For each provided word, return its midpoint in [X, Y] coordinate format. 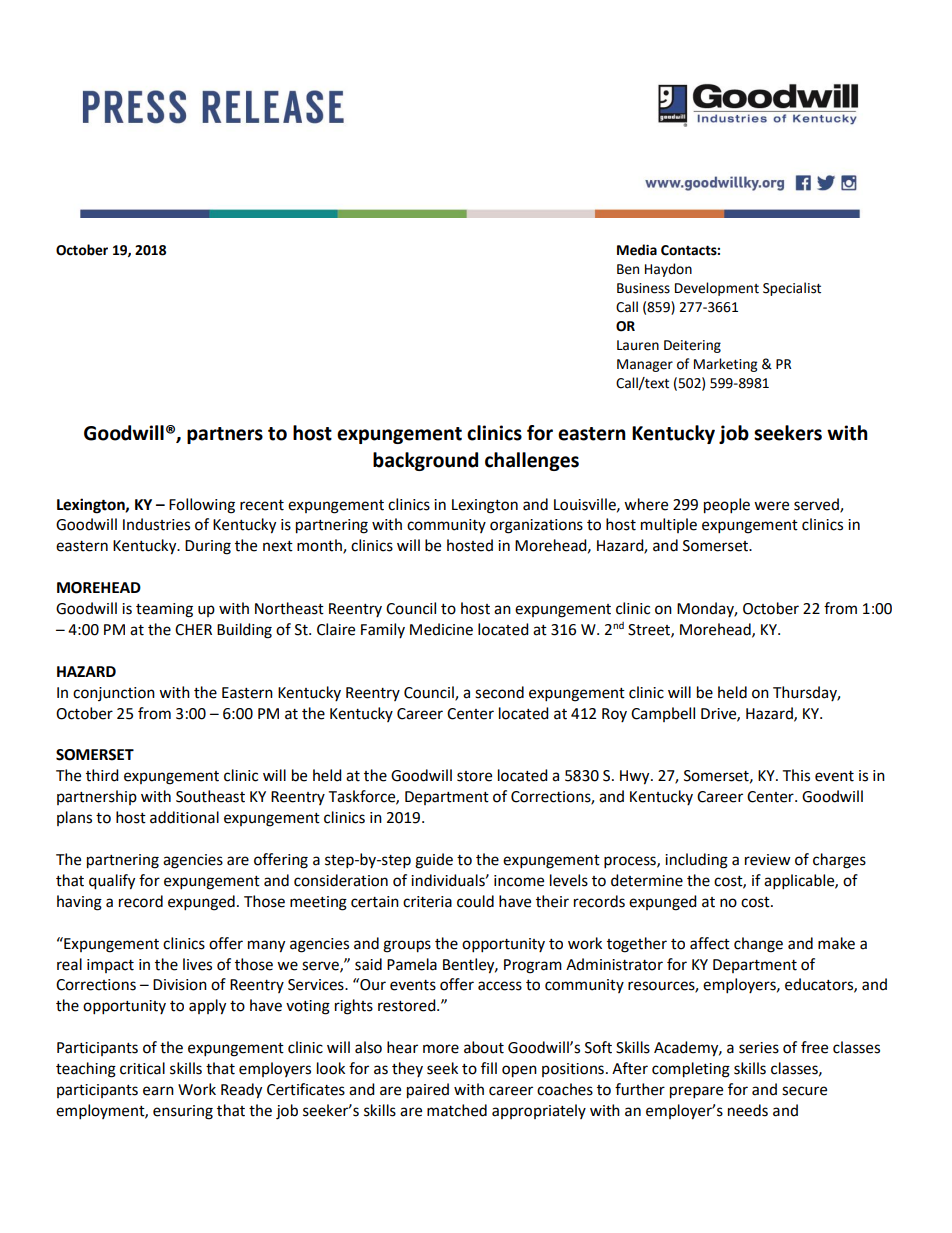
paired [428, 1091]
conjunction [114, 694]
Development [717, 289]
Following [202, 506]
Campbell [663, 714]
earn [158, 1091]
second [499, 692]
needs [748, 1110]
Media [637, 250]
